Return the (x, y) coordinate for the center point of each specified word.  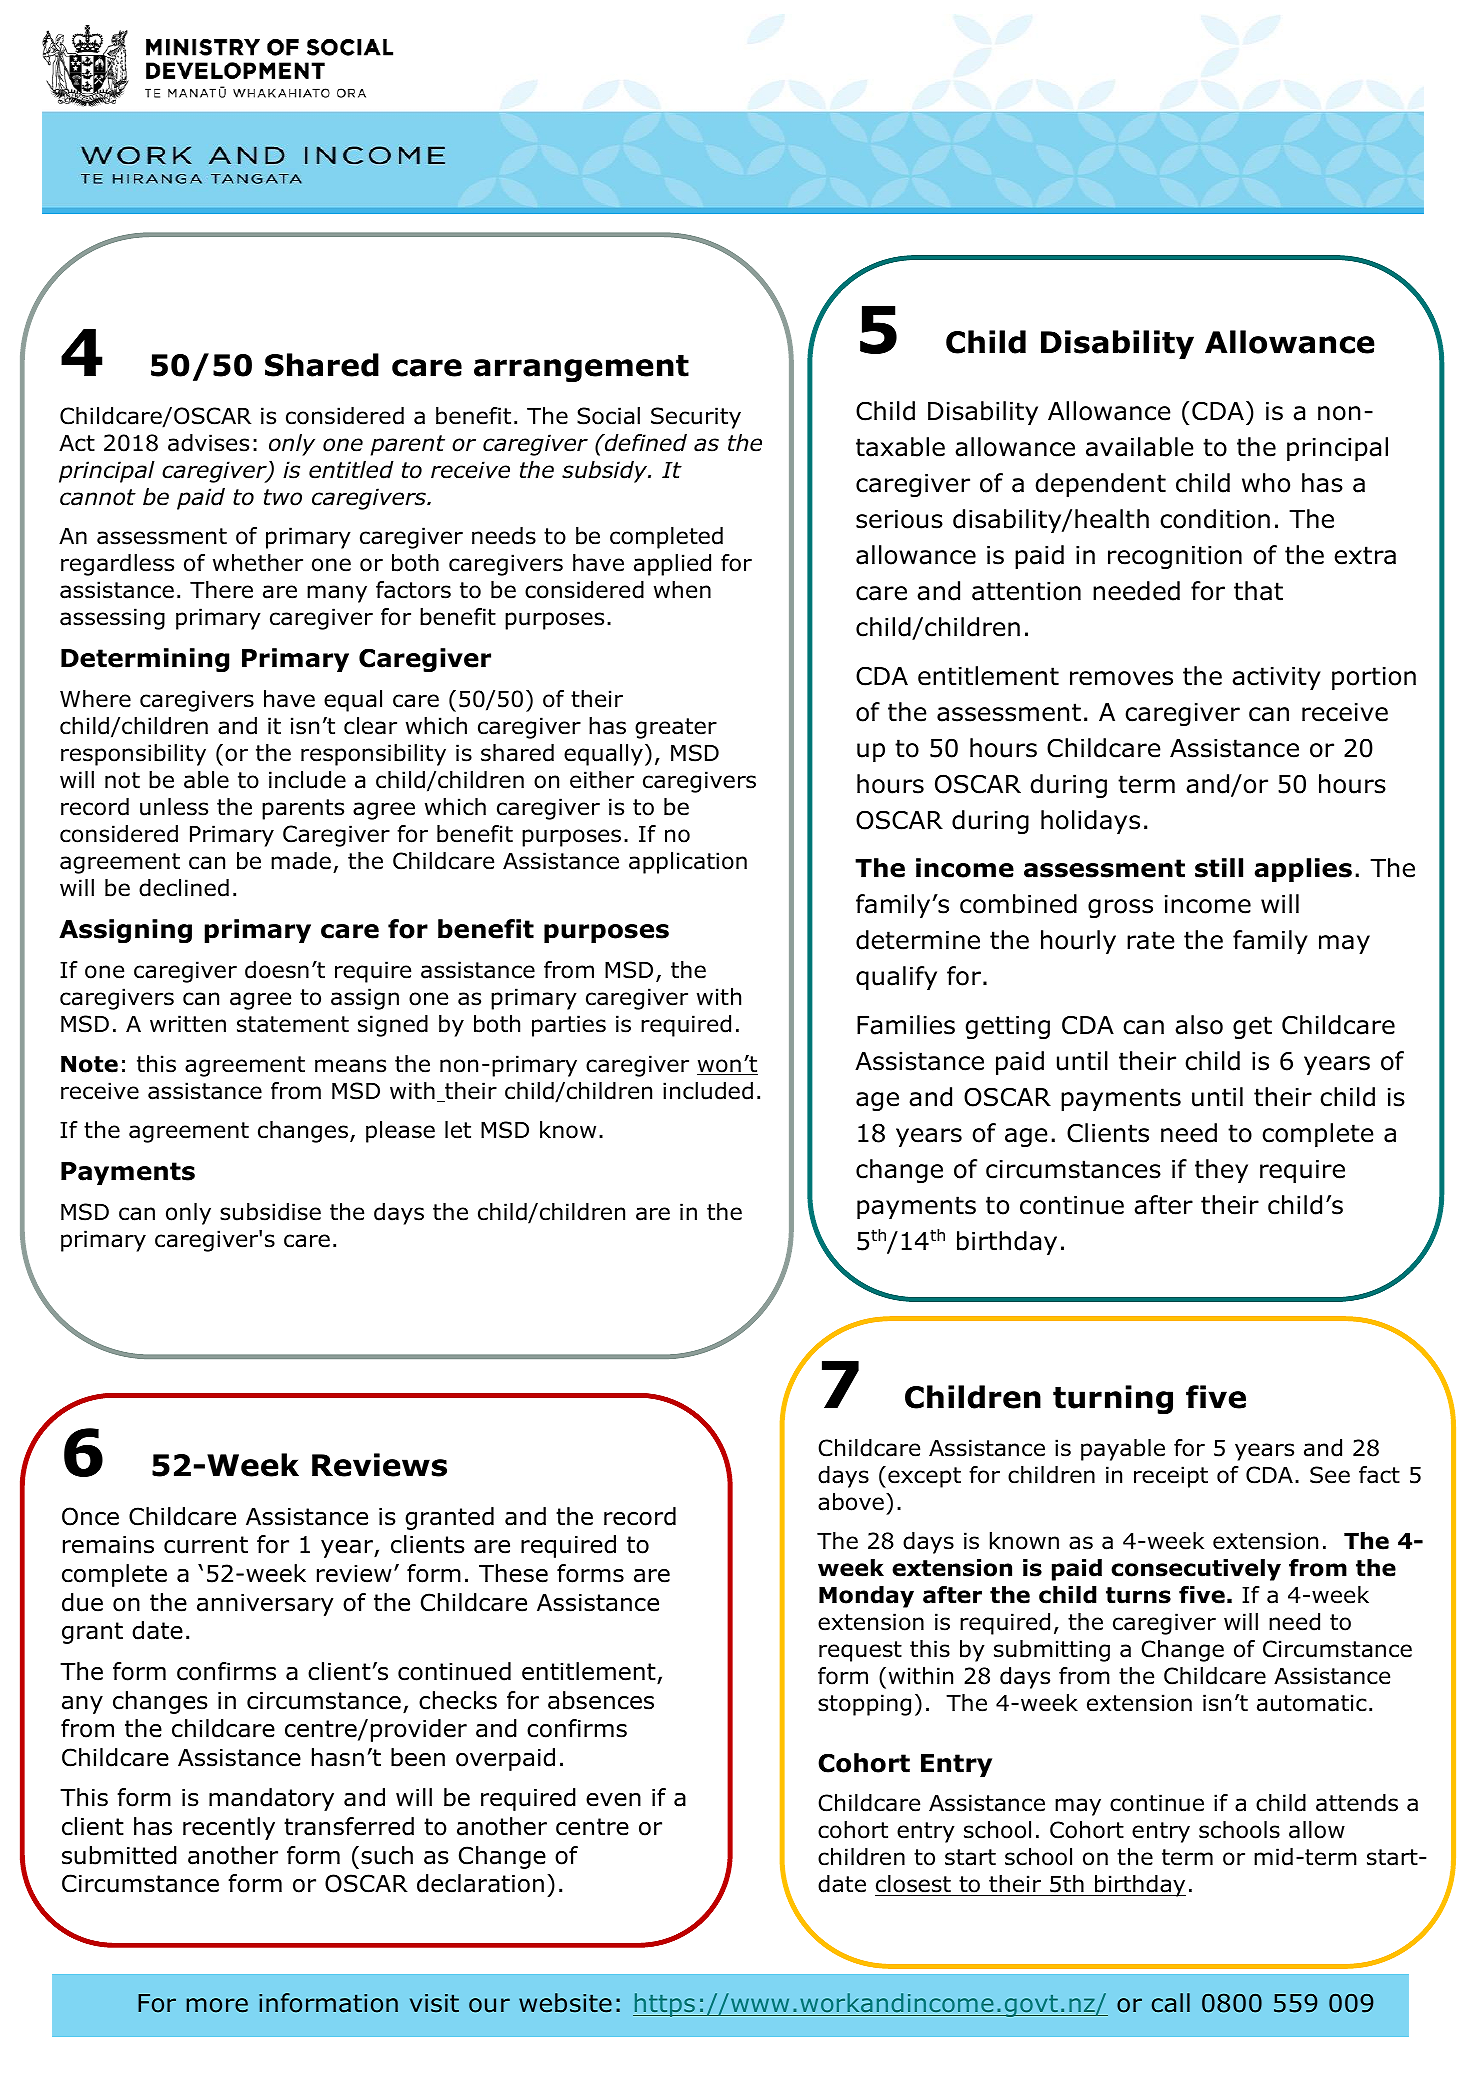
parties (569, 1026)
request (860, 1651)
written (188, 1024)
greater (676, 728)
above (851, 1502)
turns (1138, 1595)
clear (370, 726)
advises (208, 443)
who (1266, 483)
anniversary (265, 1605)
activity (1276, 678)
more (217, 2005)
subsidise (270, 1212)
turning (1113, 1399)
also (1199, 1025)
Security (696, 418)
